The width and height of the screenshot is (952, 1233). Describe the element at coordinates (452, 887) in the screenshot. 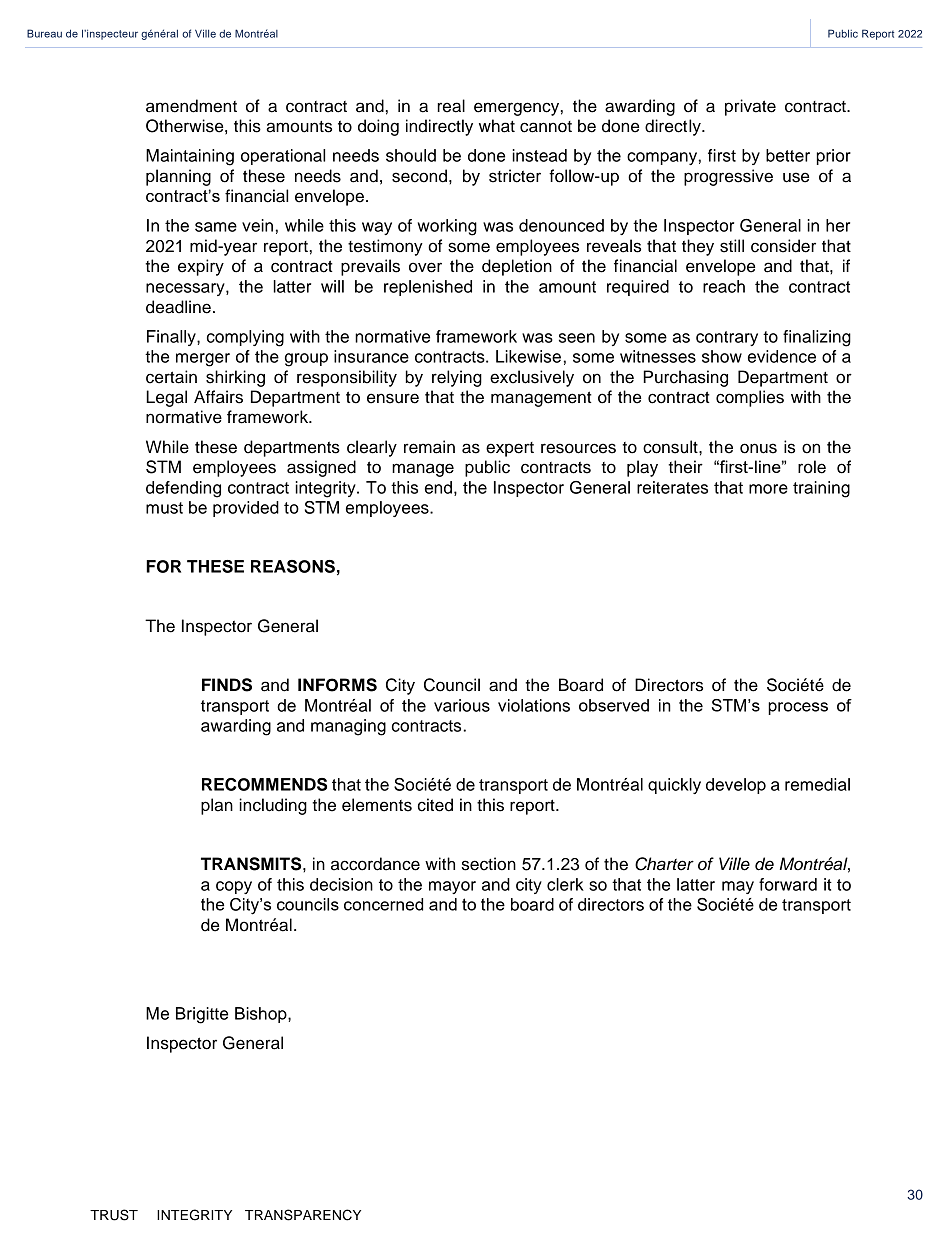

I see `mayor` at that location.
